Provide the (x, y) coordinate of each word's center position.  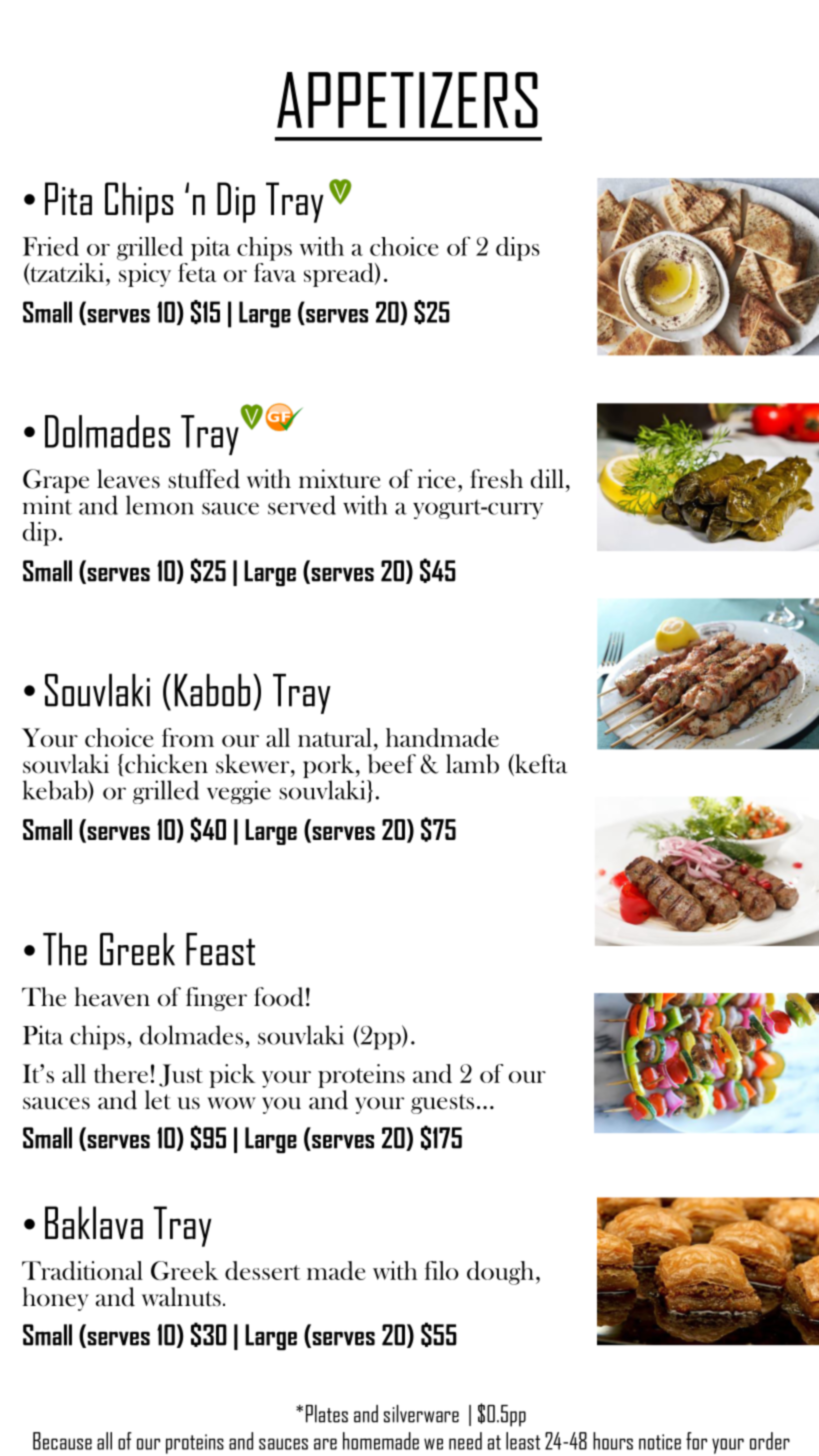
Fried (51, 246)
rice (436, 479)
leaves (128, 479)
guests (442, 1104)
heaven (112, 997)
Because (62, 1441)
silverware (421, 1414)
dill (547, 479)
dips (518, 249)
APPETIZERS (407, 100)
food (279, 997)
